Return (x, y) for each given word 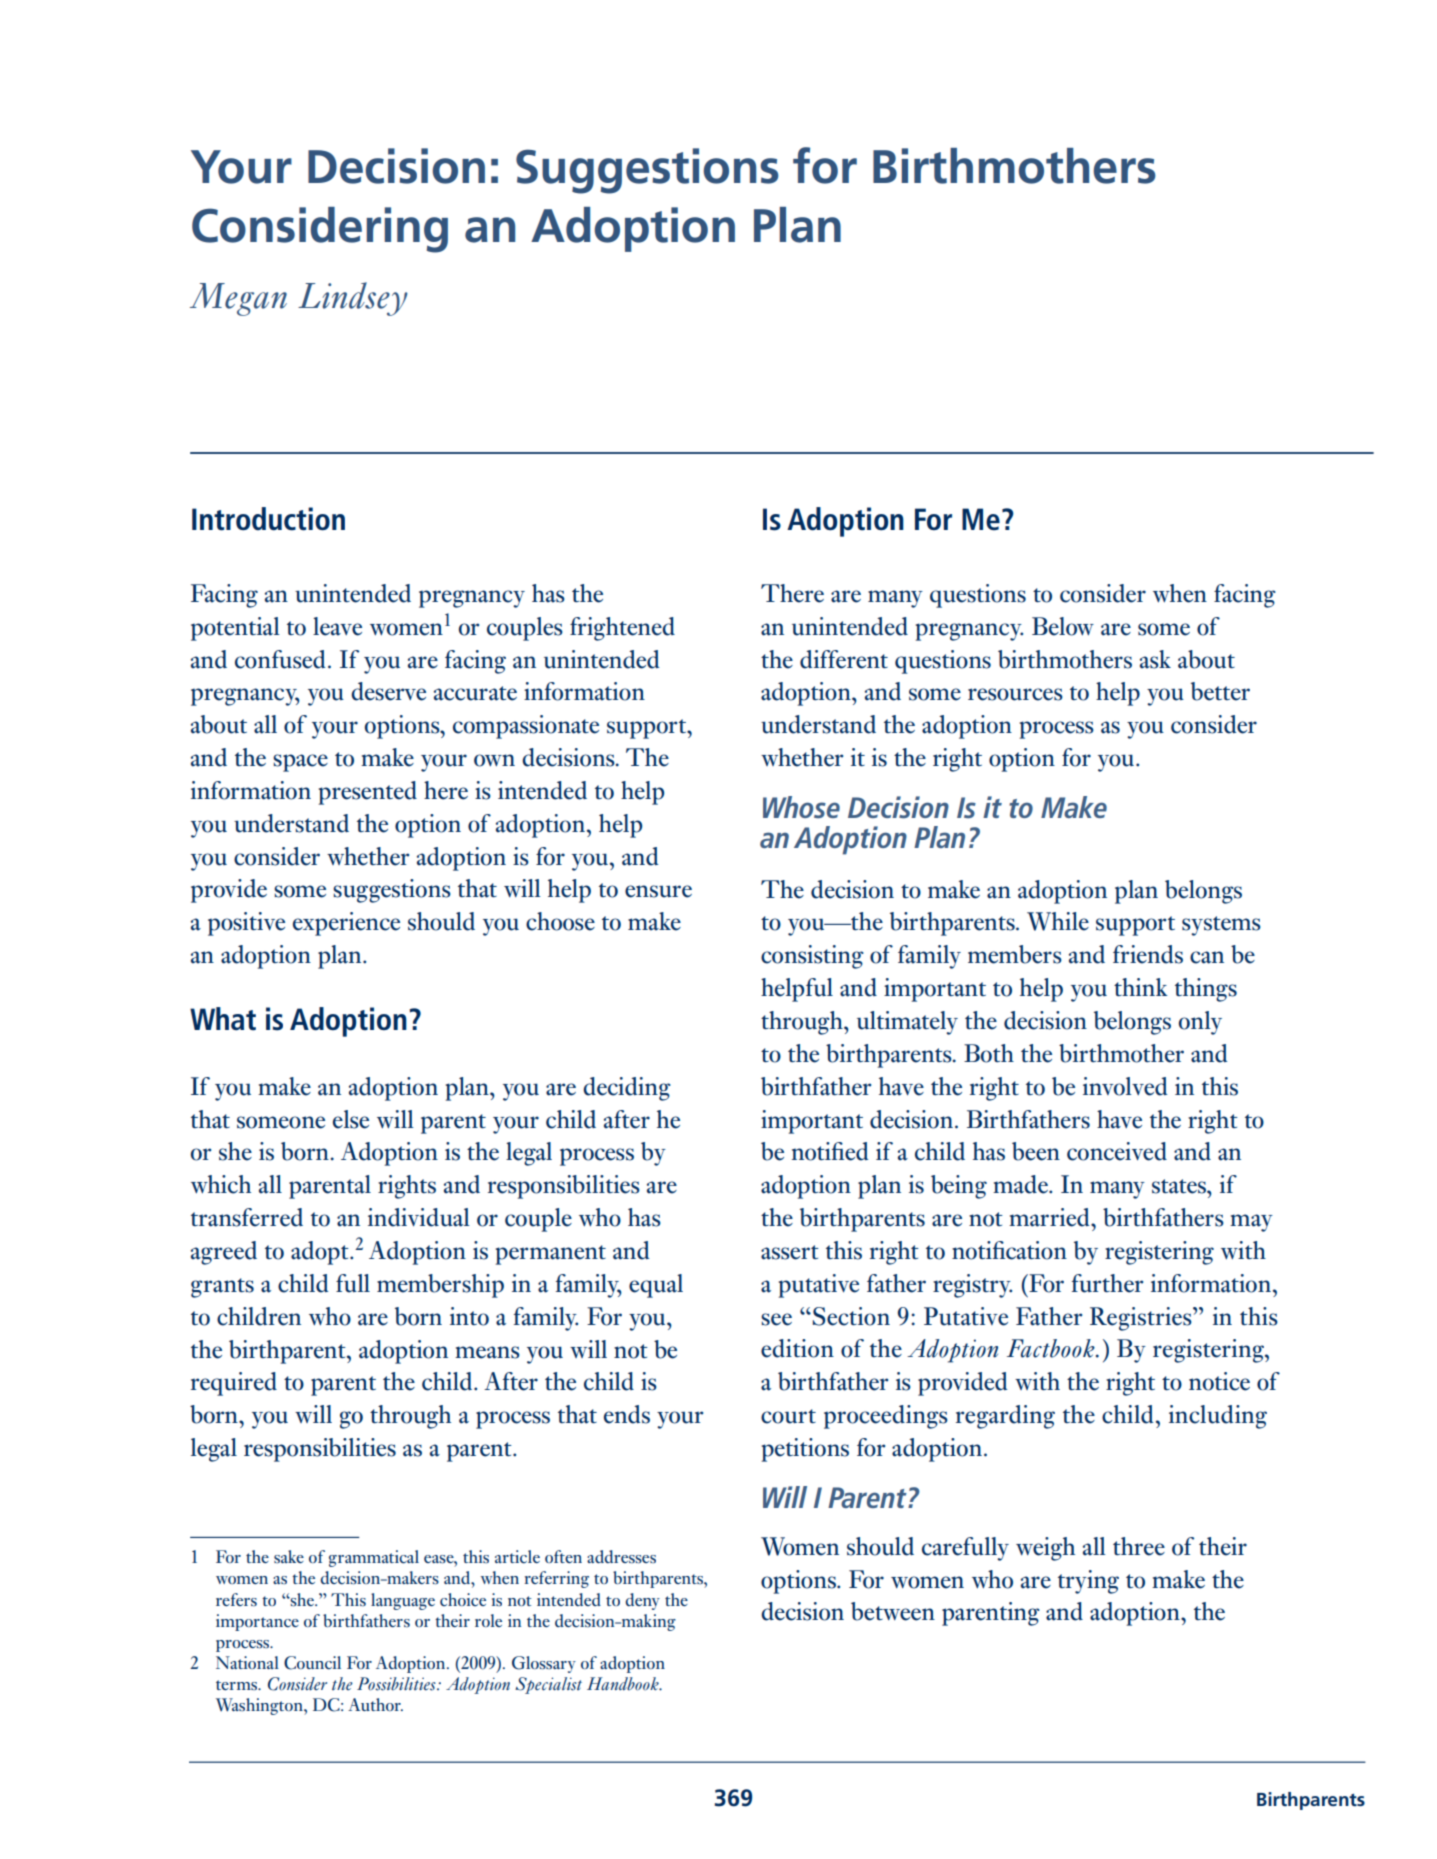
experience (346, 924)
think (1141, 987)
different (844, 659)
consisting (812, 957)
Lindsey (353, 299)
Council (312, 1663)
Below (1063, 626)
